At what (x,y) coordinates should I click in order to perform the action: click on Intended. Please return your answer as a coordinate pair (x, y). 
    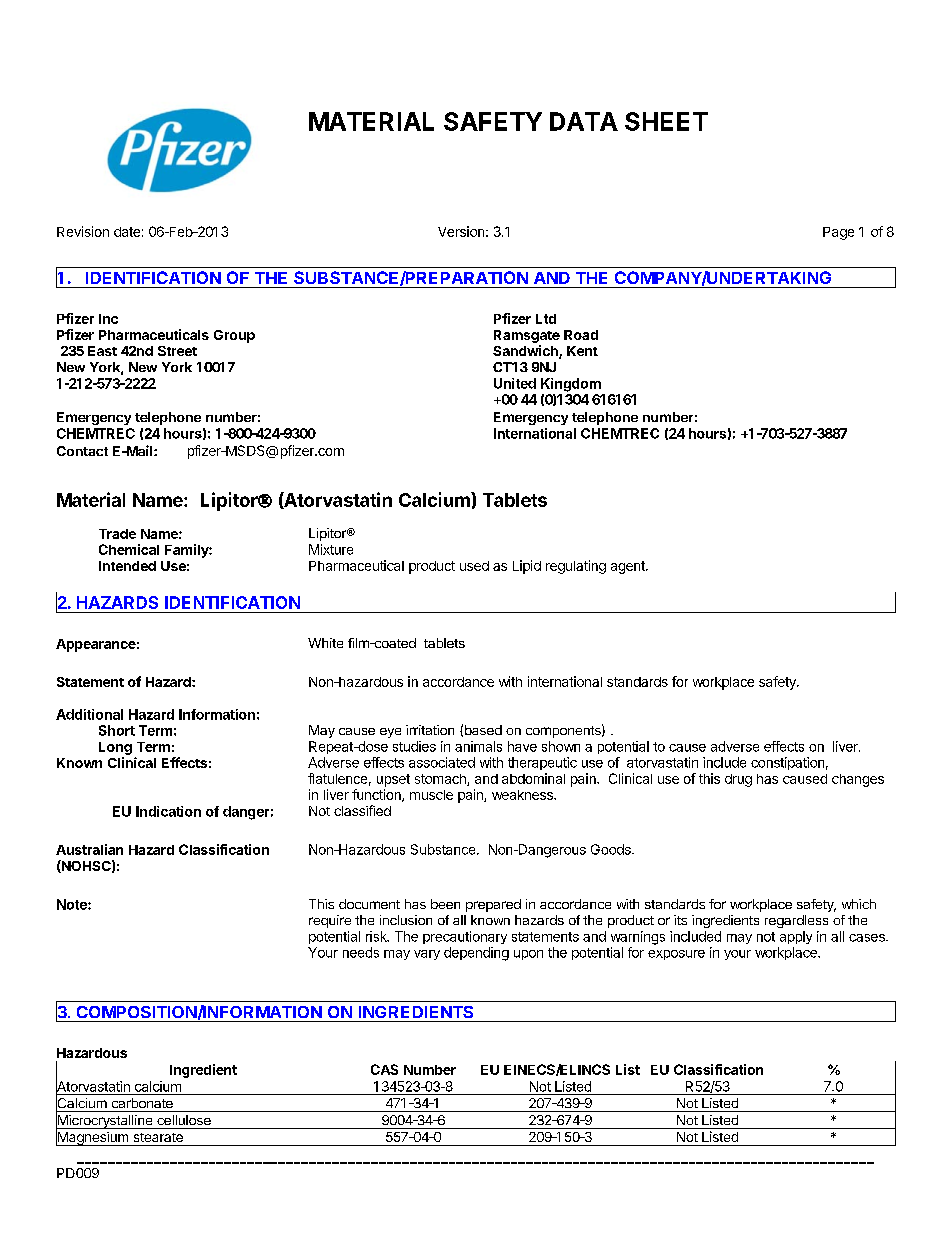
    Looking at the image, I should click on (127, 566).
